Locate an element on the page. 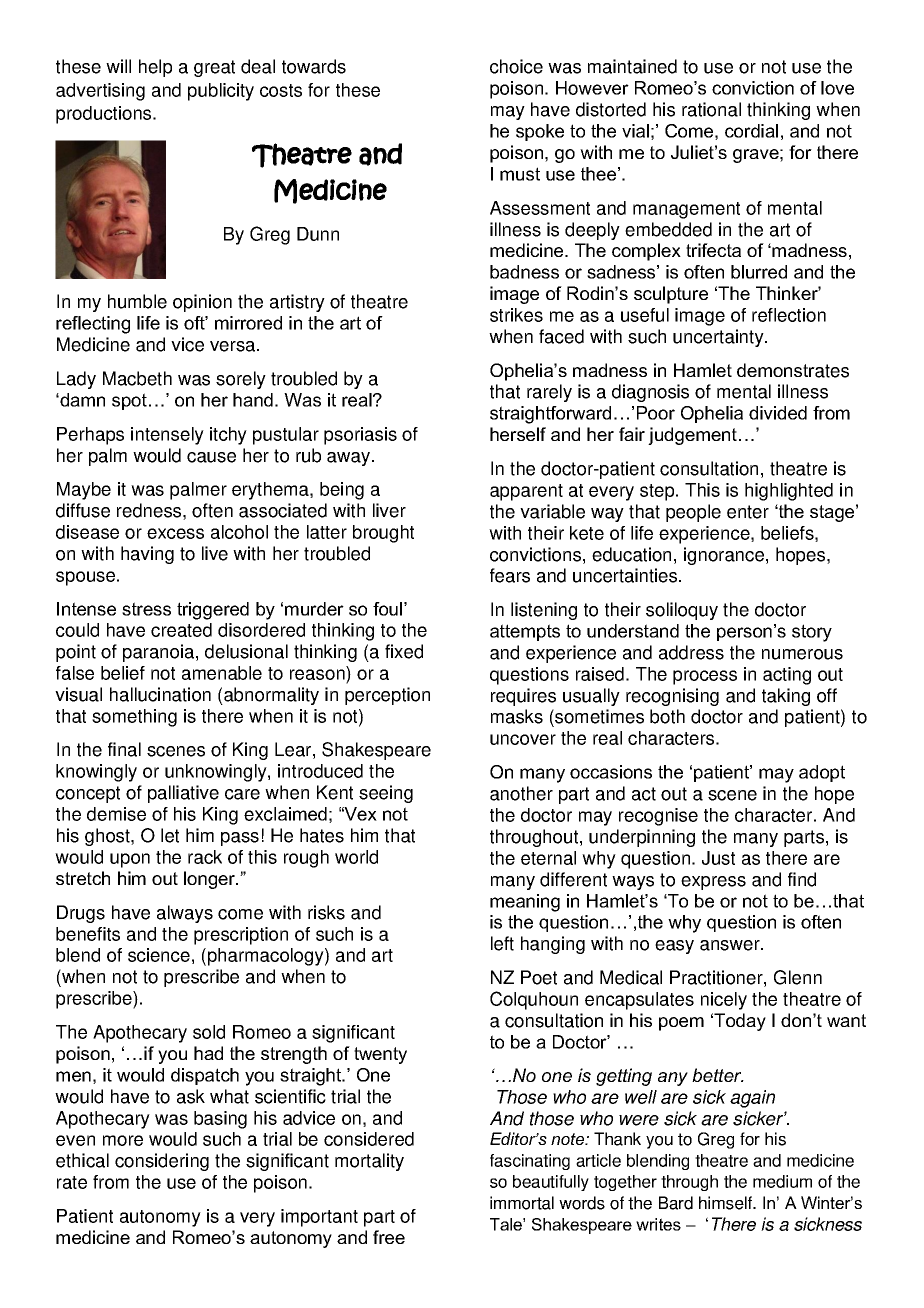 This image has height=1308, width=924. choice is located at coordinates (516, 66).
